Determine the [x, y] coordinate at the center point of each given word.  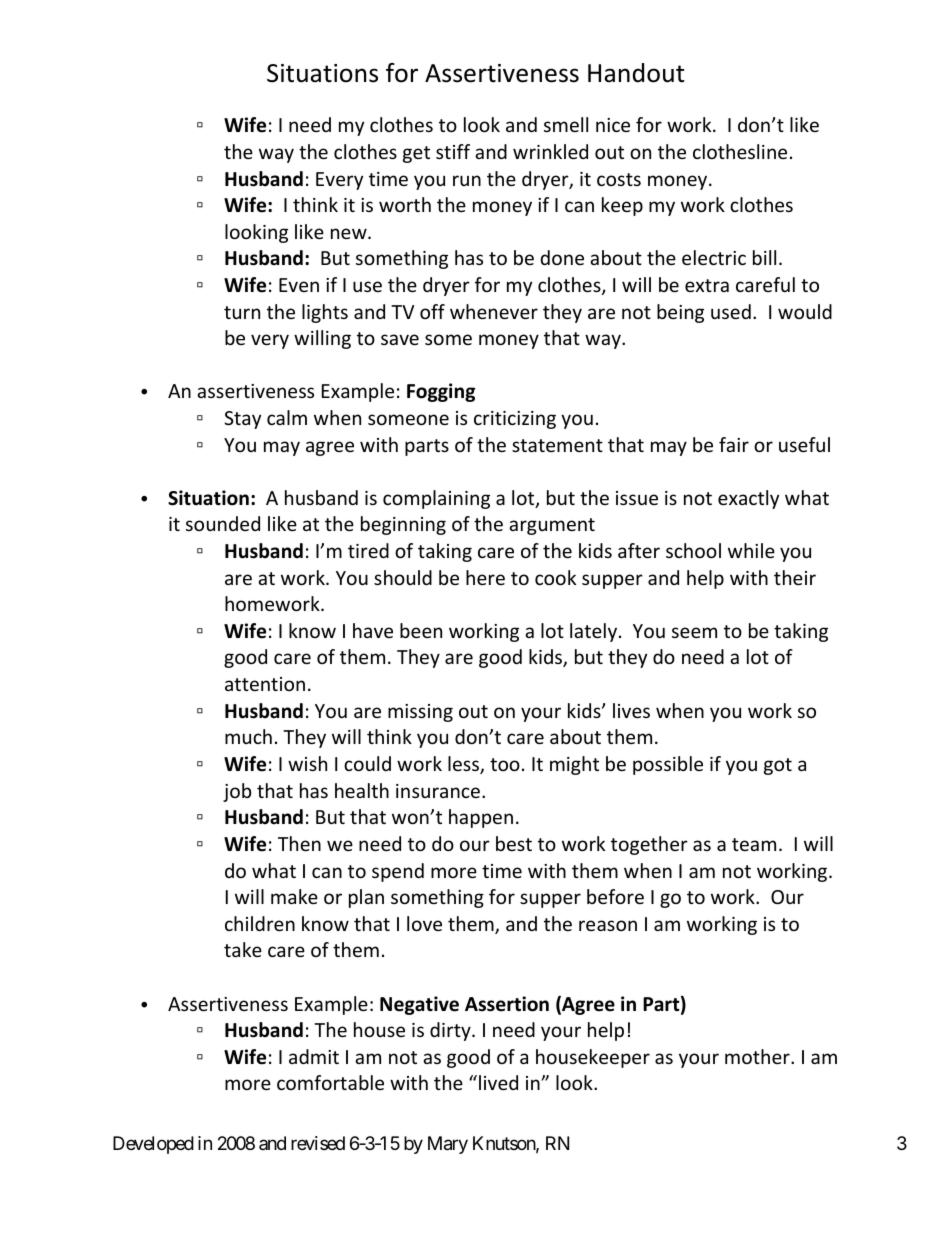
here [485, 577]
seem [694, 632]
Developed [153, 1145]
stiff [453, 151]
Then [299, 843]
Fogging [441, 392]
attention [265, 684]
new [350, 233]
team [754, 844]
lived [498, 1082]
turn [242, 312]
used [731, 311]
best [514, 843]
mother [758, 1056]
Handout [636, 73]
